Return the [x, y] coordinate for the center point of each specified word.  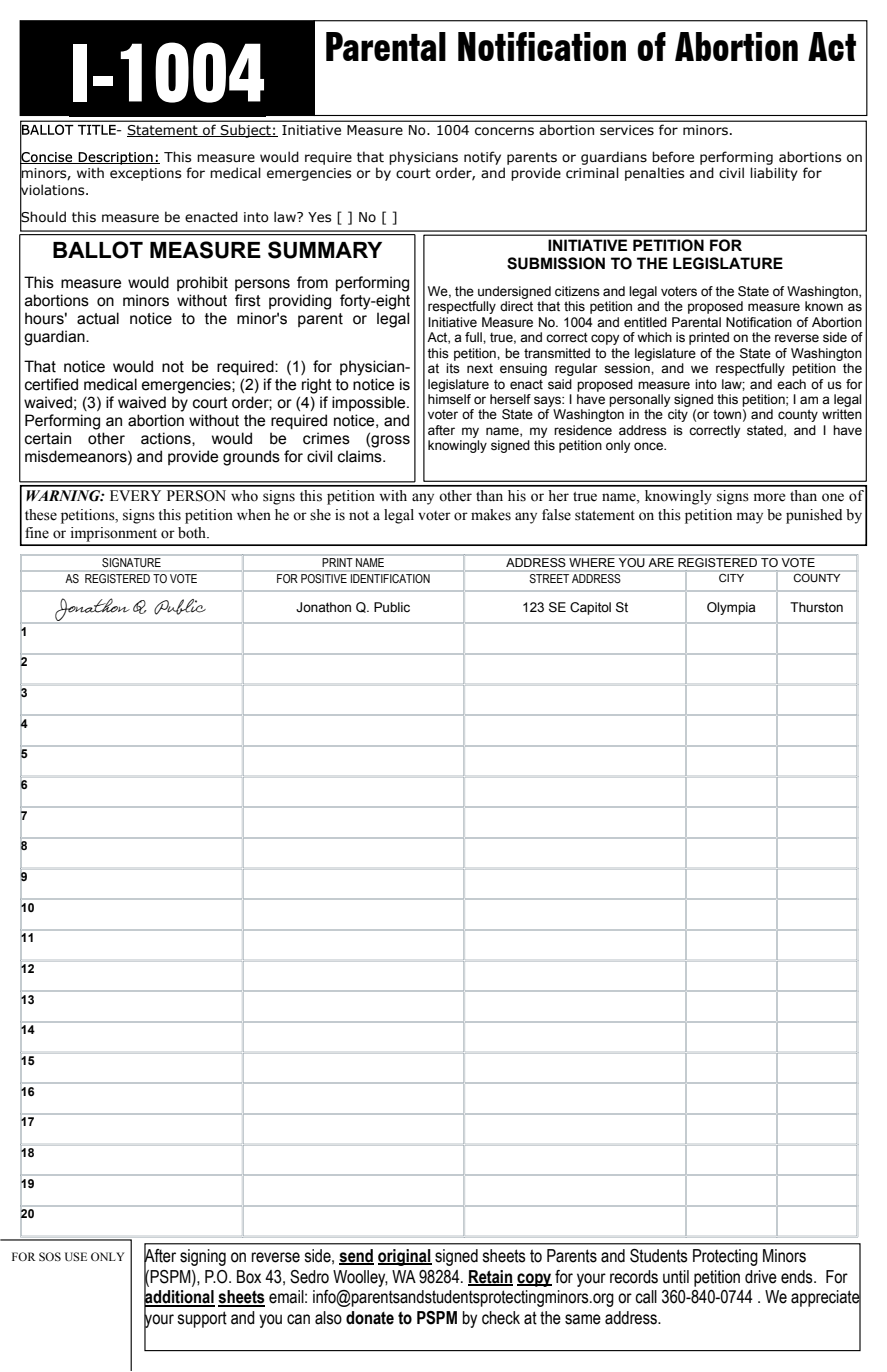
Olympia [731, 608]
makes [491, 515]
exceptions [145, 174]
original [405, 1257]
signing [203, 1257]
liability [774, 174]
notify [482, 158]
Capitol [590, 608]
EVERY [135, 495]
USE [76, 1256]
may [749, 518]
